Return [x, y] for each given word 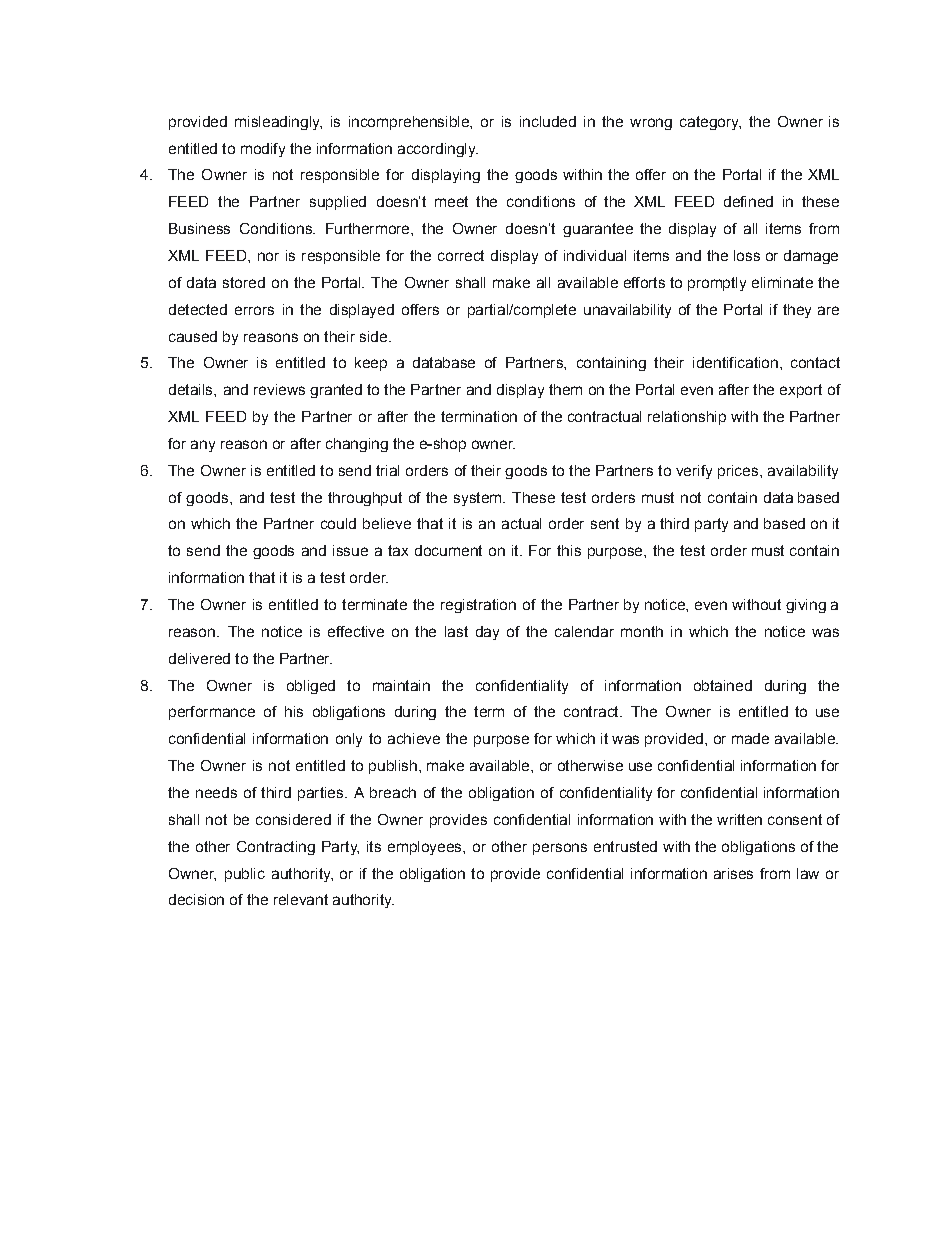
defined [748, 201]
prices [738, 472]
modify [263, 150]
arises [733, 873]
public [245, 875]
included [548, 121]
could [338, 523]
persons [560, 849]
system [479, 499]
